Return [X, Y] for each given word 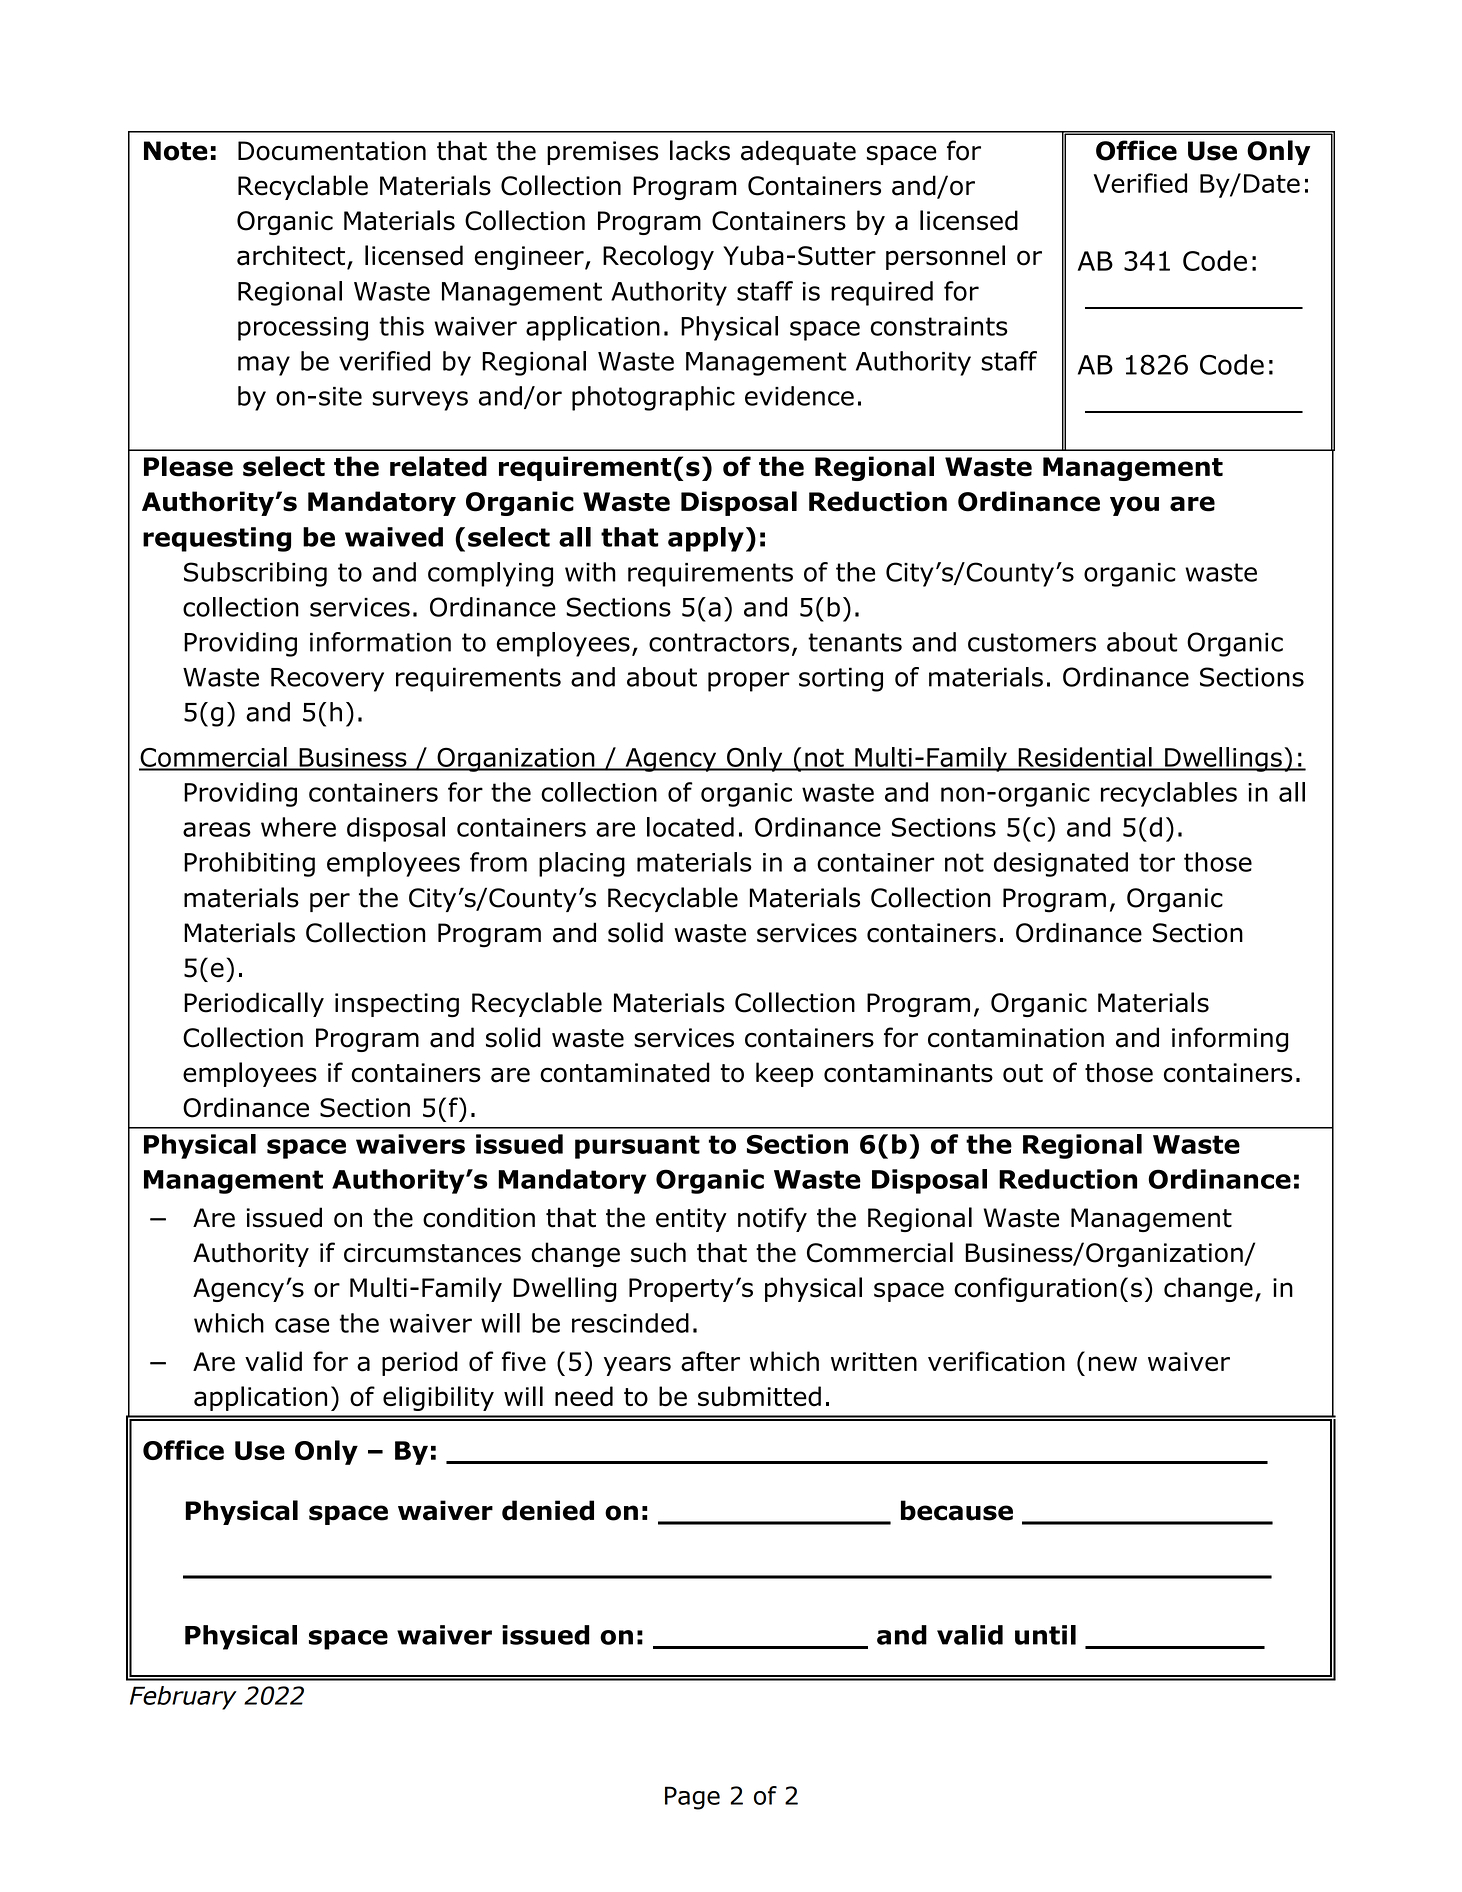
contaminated [625, 1072]
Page [692, 1798]
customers [1032, 642]
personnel [945, 257]
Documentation [332, 151]
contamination [1016, 1038]
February [183, 1698]
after [710, 1361]
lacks [700, 150]
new [1113, 1363]
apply [706, 539]
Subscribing [255, 574]
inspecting [397, 1005]
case [302, 1325]
